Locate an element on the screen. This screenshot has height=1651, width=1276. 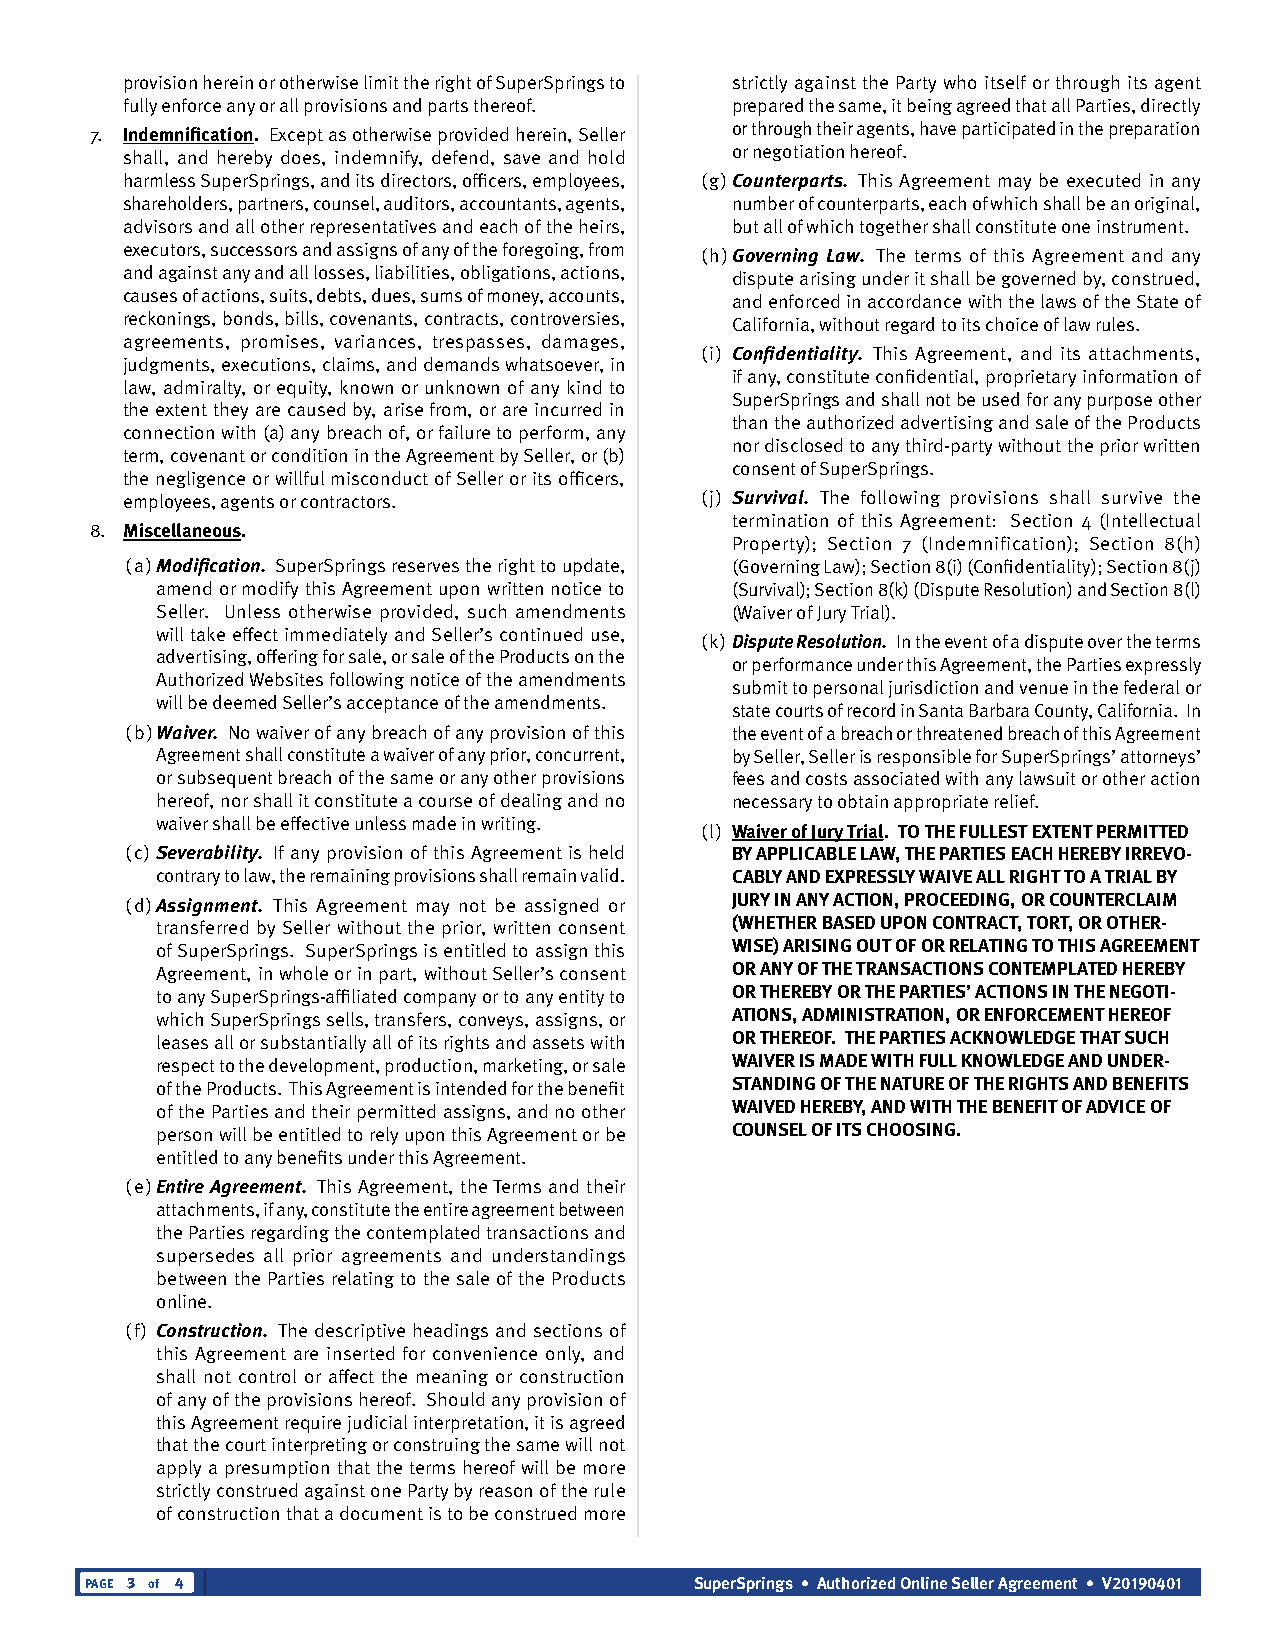
save is located at coordinates (522, 159).
